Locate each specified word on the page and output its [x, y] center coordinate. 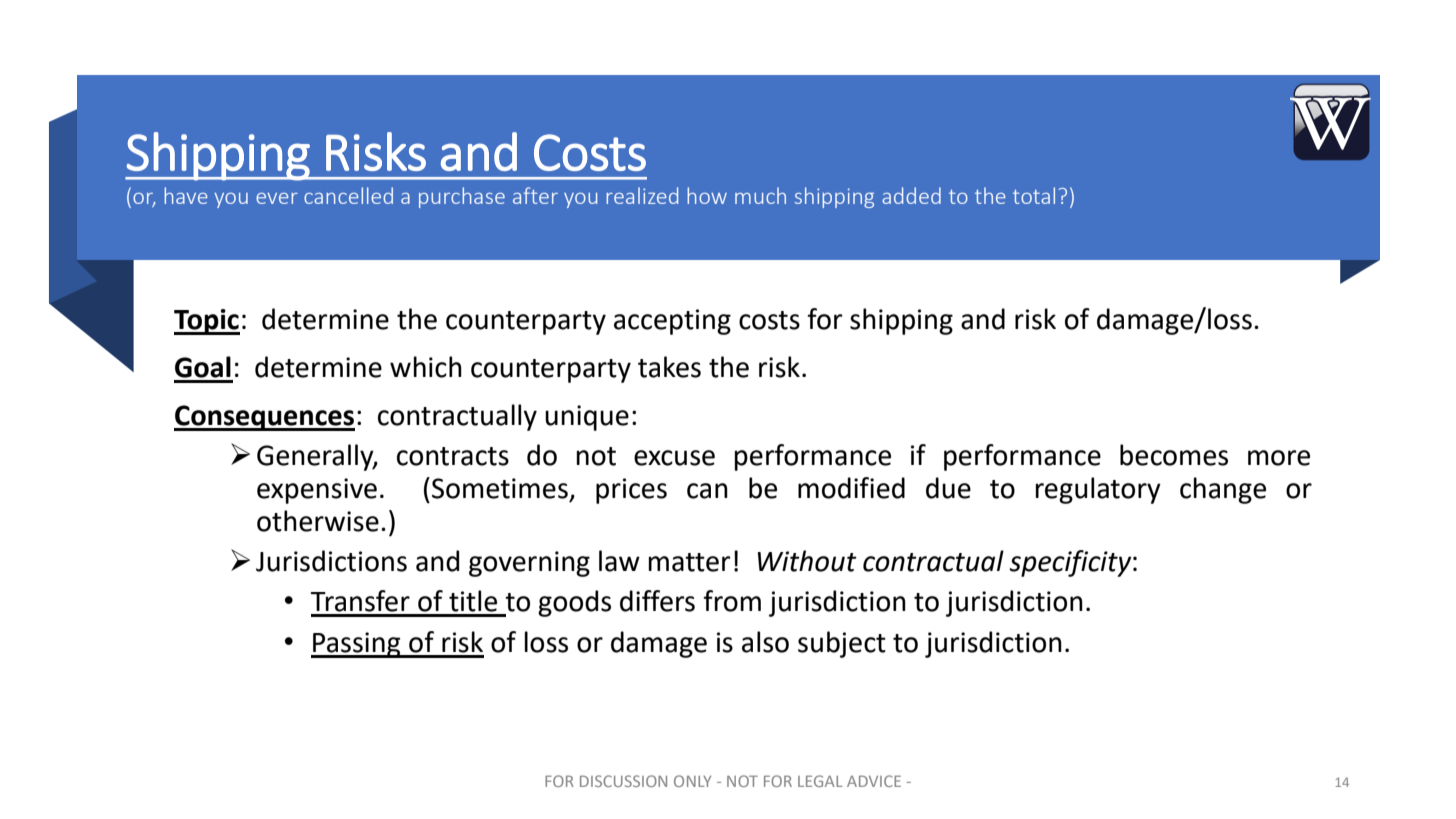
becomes [1174, 455]
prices [631, 491]
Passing [357, 645]
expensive [317, 491]
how [707, 195]
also [765, 642]
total [1034, 195]
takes [669, 367]
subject [842, 644]
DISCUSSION [623, 781]
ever [277, 198]
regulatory [1098, 490]
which [426, 367]
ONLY [692, 781]
